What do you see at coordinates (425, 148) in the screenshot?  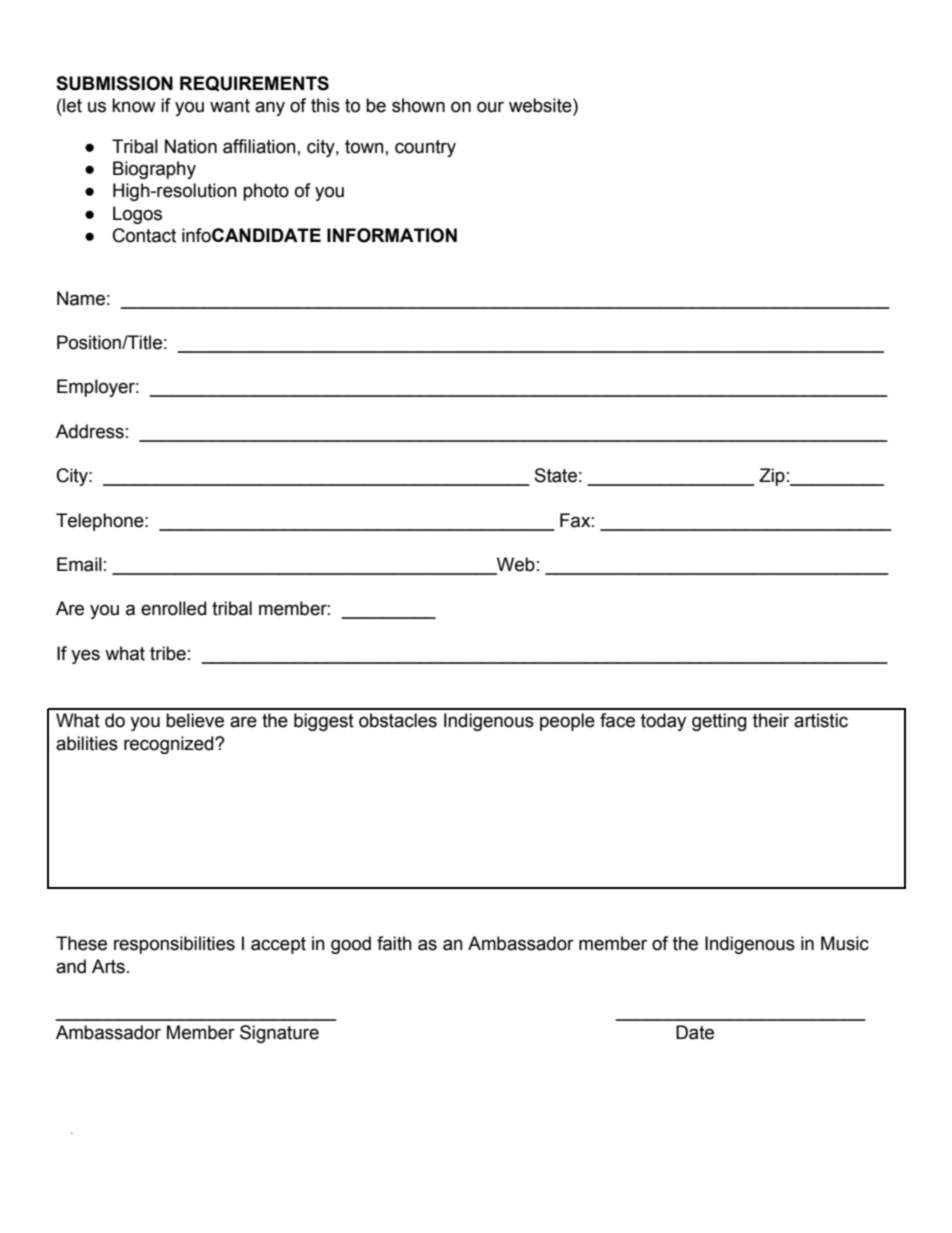 I see `country` at bounding box center [425, 148].
